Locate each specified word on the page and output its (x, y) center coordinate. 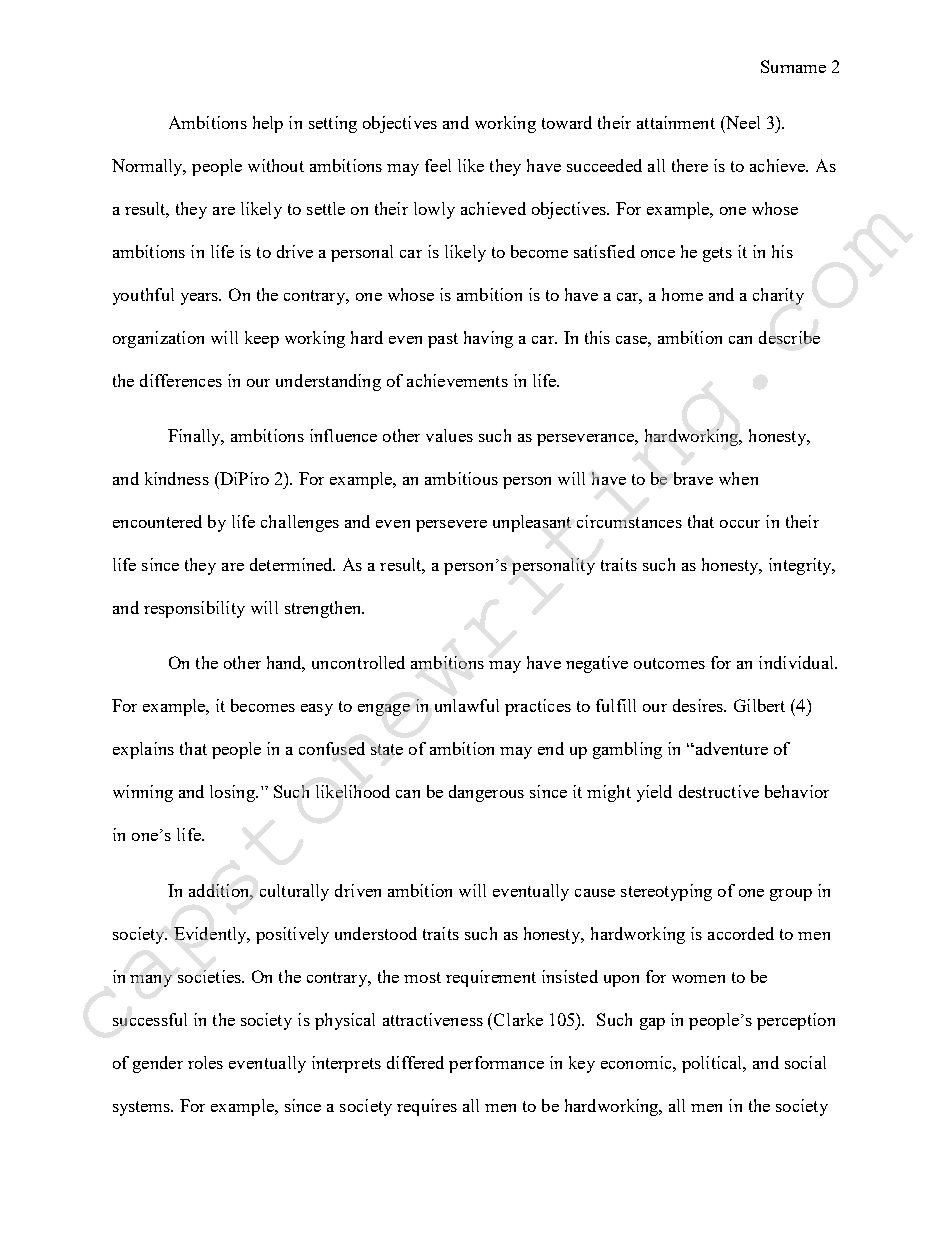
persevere (451, 526)
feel (438, 165)
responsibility (194, 609)
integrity (801, 566)
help (268, 124)
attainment (676, 122)
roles (205, 1062)
